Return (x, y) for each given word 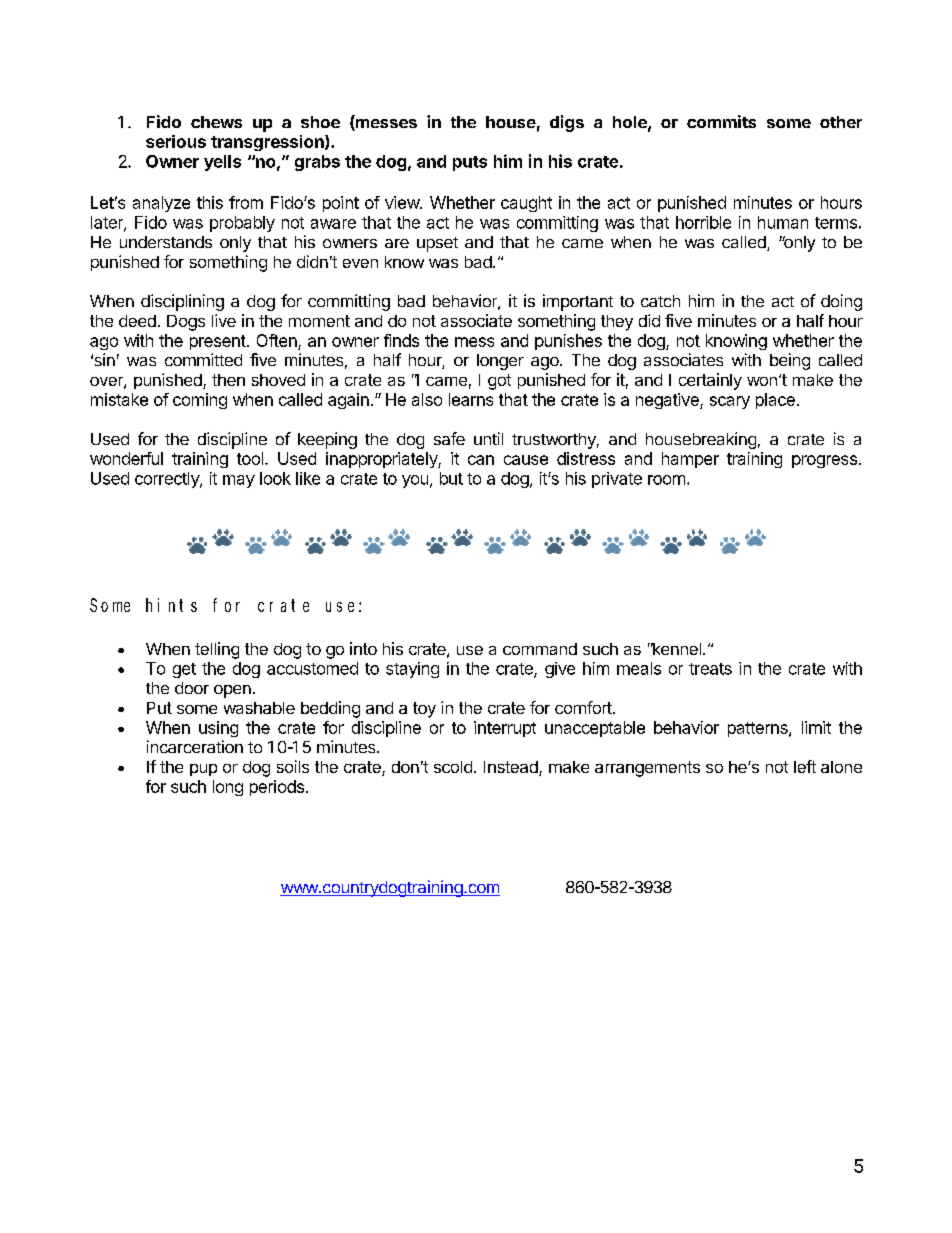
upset (437, 244)
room (666, 480)
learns (471, 399)
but (451, 478)
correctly (168, 480)
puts (470, 163)
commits (721, 121)
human (783, 222)
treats (710, 669)
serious (176, 141)
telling (217, 650)
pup (203, 770)
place (775, 401)
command (540, 649)
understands (166, 242)
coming (200, 401)
